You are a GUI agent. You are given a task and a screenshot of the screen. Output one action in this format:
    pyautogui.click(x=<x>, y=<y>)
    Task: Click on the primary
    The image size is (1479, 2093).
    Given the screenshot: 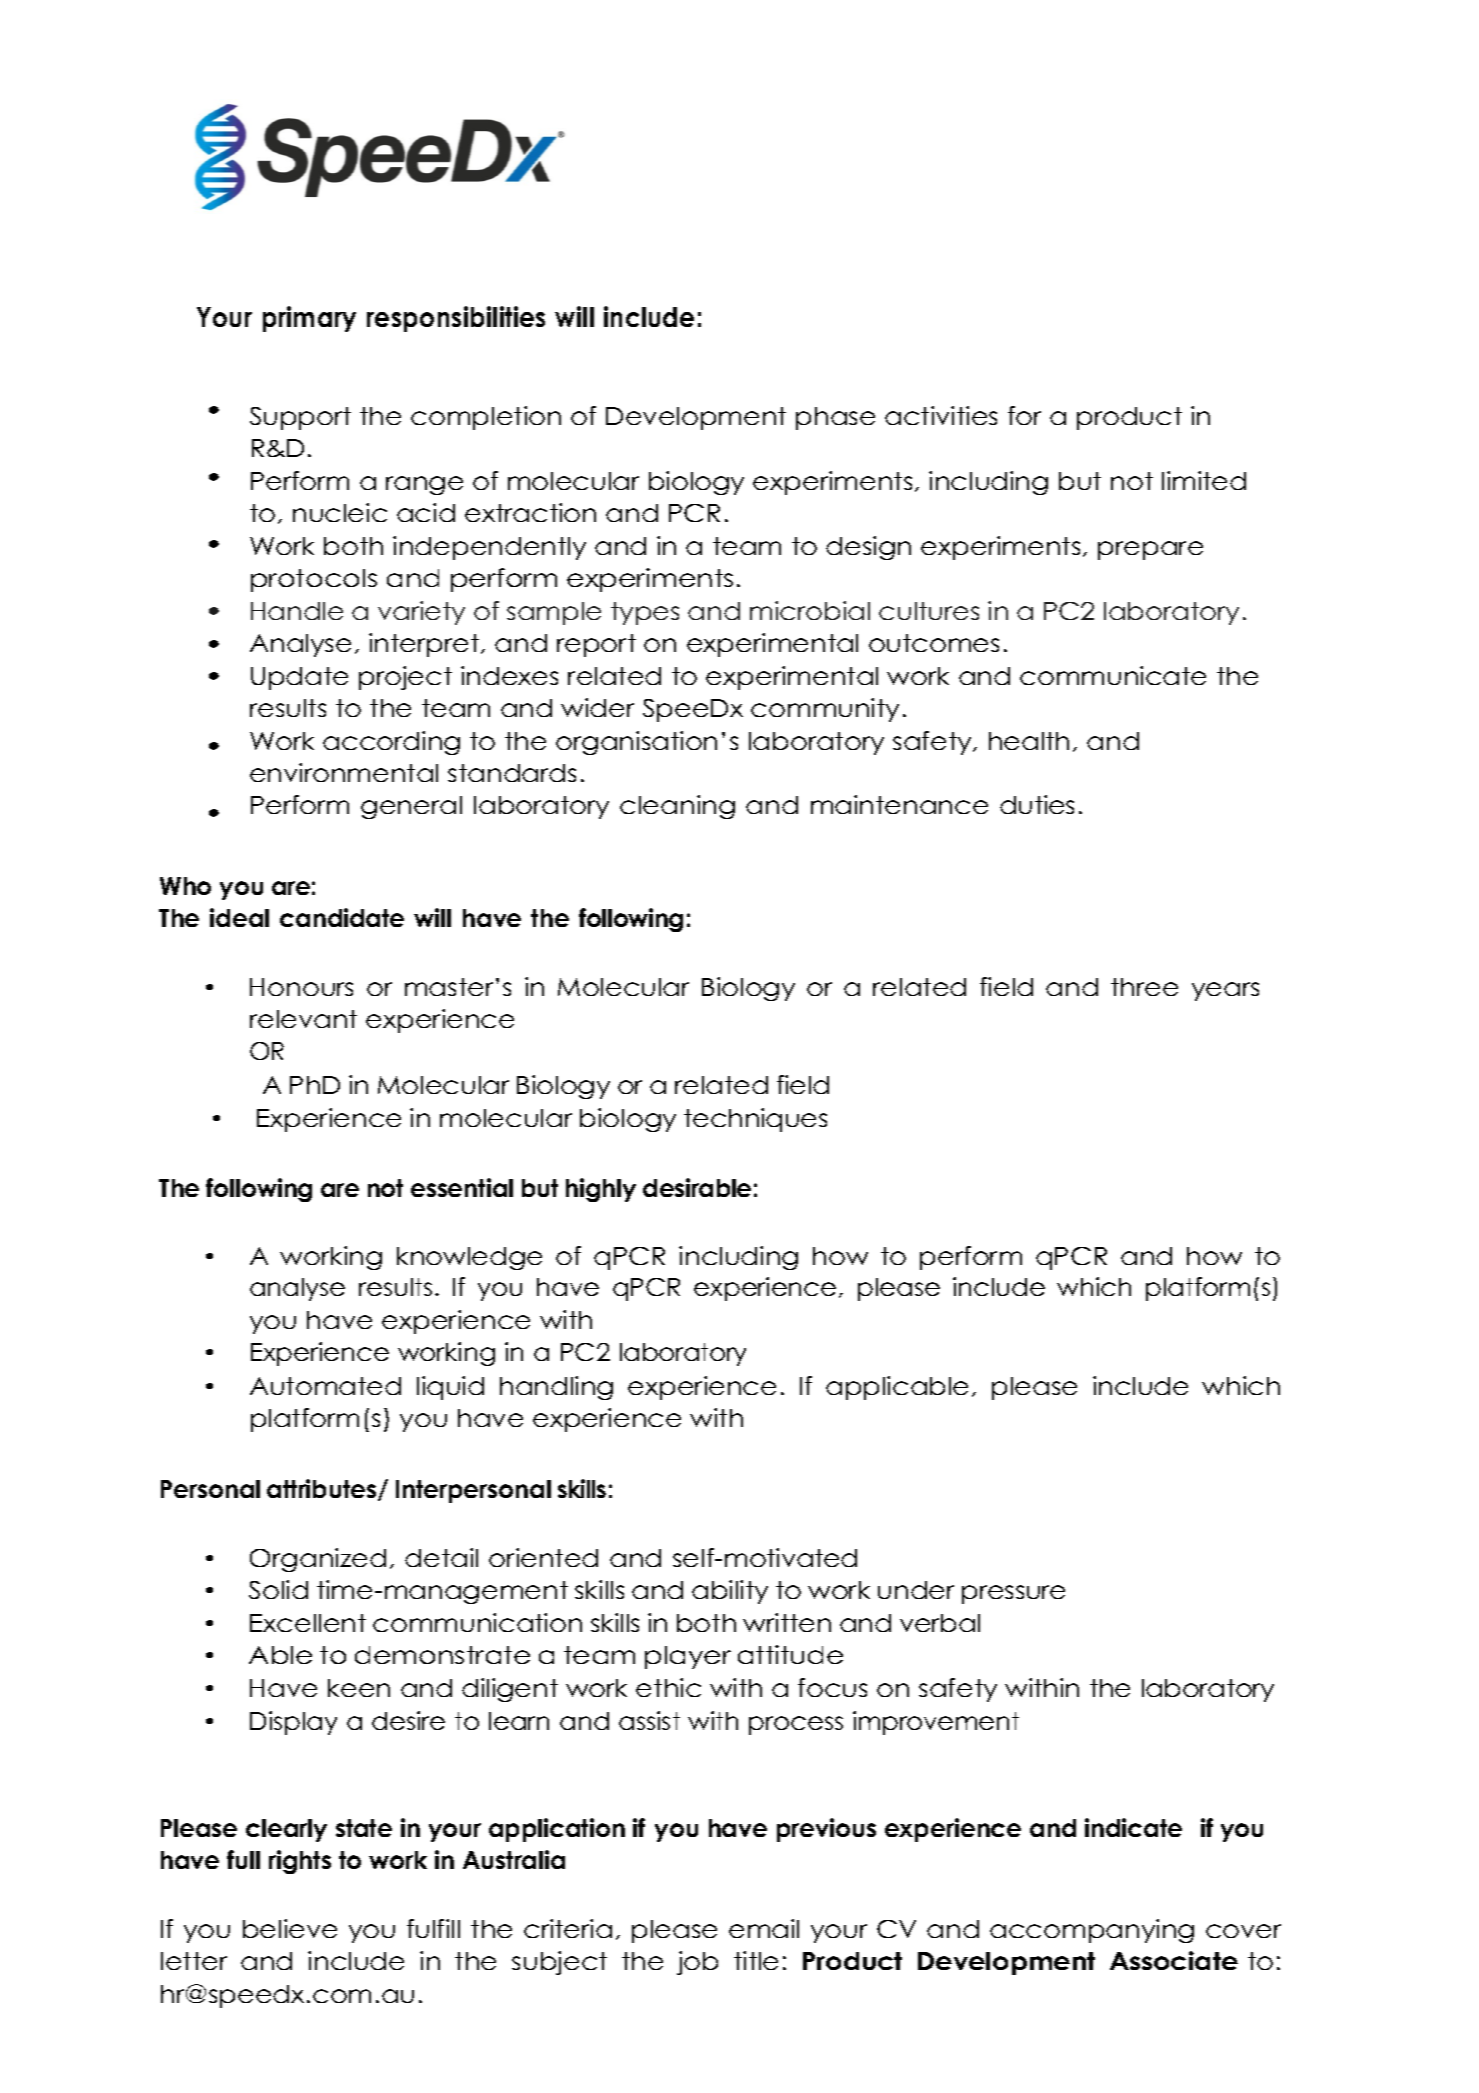 What is the action you would take?
    pyautogui.click(x=309, y=319)
